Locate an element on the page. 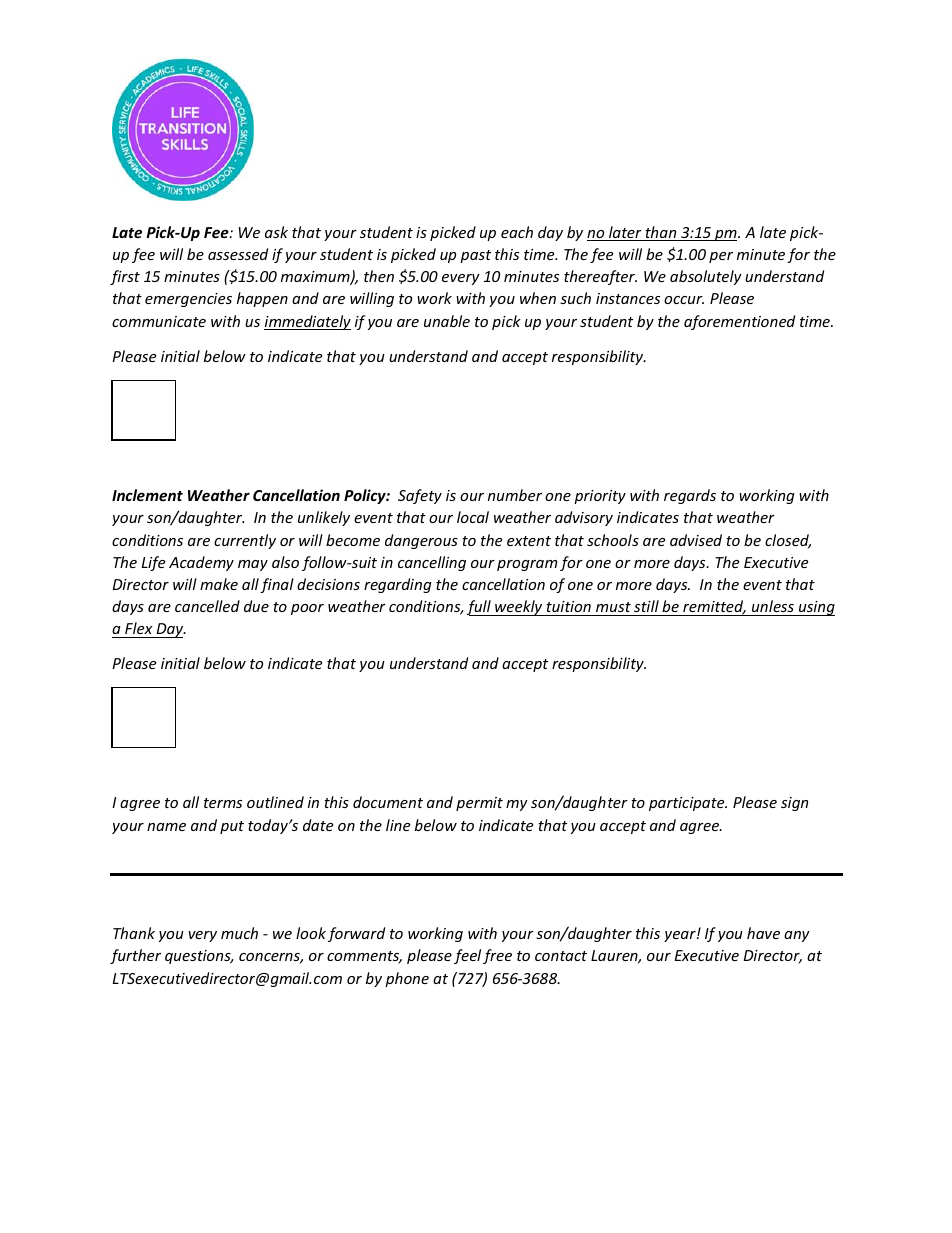 Image resolution: width=952 pixels, height=1233 pixels. much is located at coordinates (239, 933).
